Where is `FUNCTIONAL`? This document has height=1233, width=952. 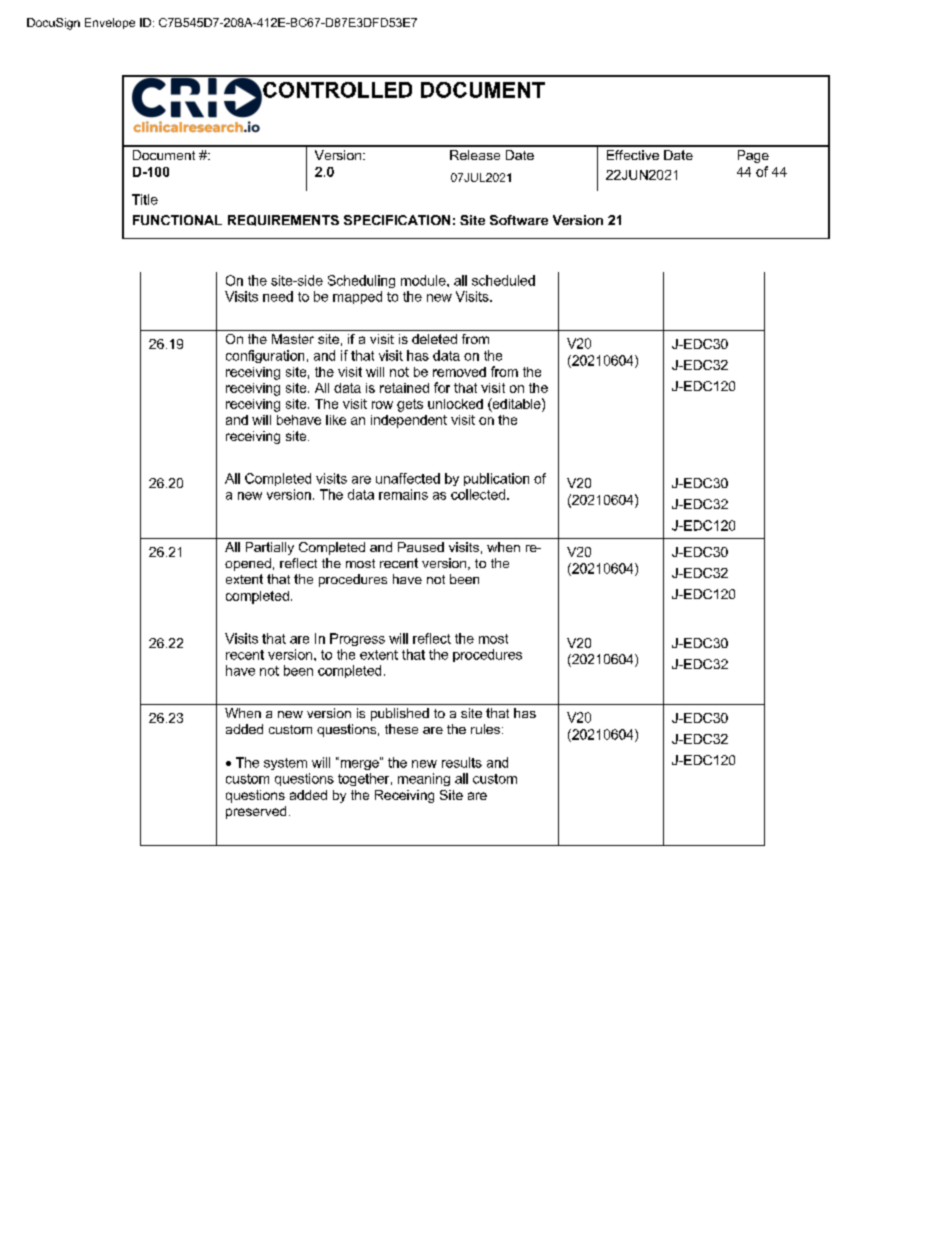
FUNCTIONAL is located at coordinates (177, 220).
